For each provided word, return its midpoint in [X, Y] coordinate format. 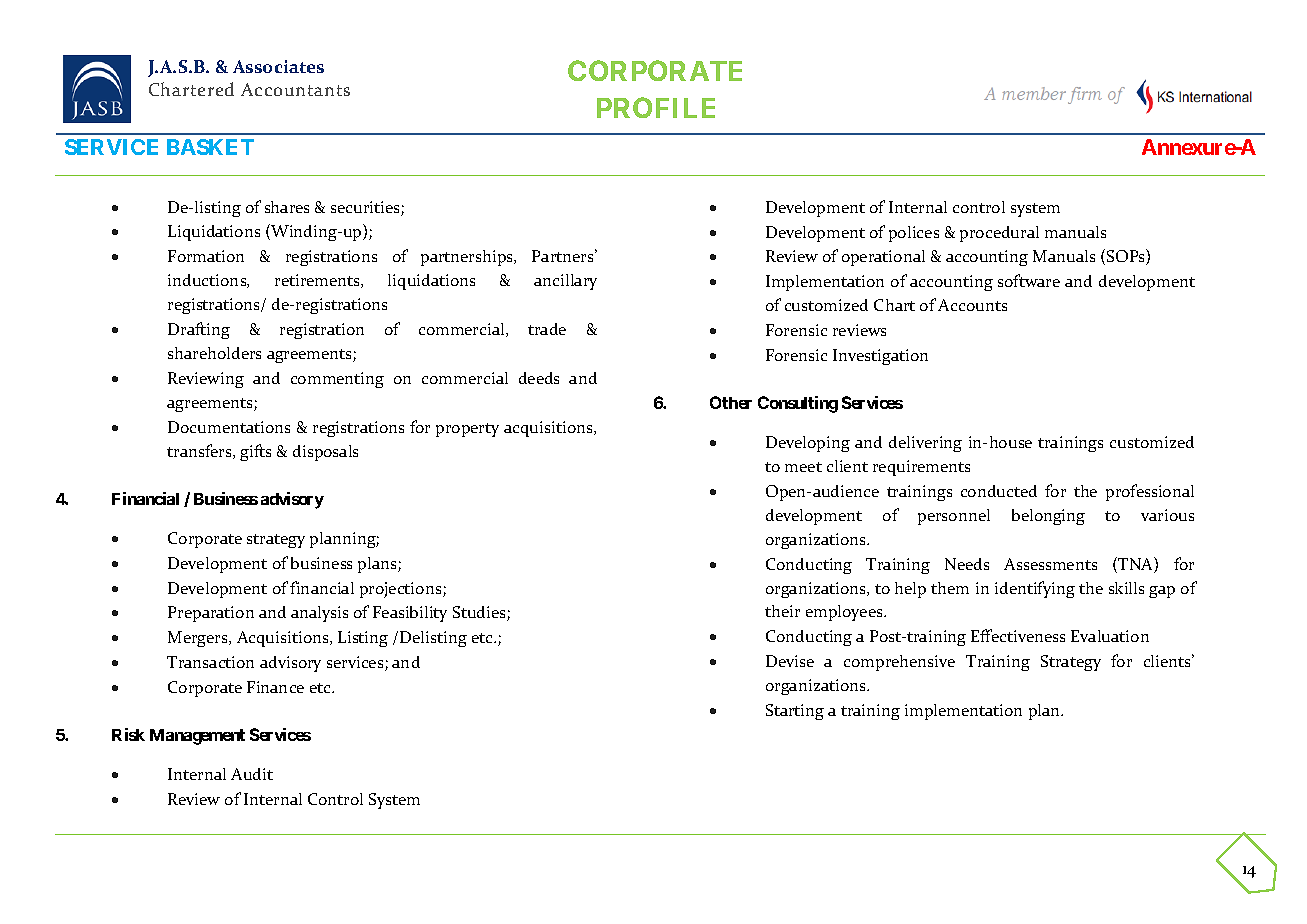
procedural [999, 234]
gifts [255, 452]
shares [287, 207]
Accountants [295, 89]
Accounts [972, 305]
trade [547, 329]
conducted [999, 491]
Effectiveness [1018, 635]
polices [914, 234]
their [782, 611]
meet [803, 467]
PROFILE [656, 107]
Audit [252, 774]
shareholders [214, 353]
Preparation [211, 614]
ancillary [565, 282]
